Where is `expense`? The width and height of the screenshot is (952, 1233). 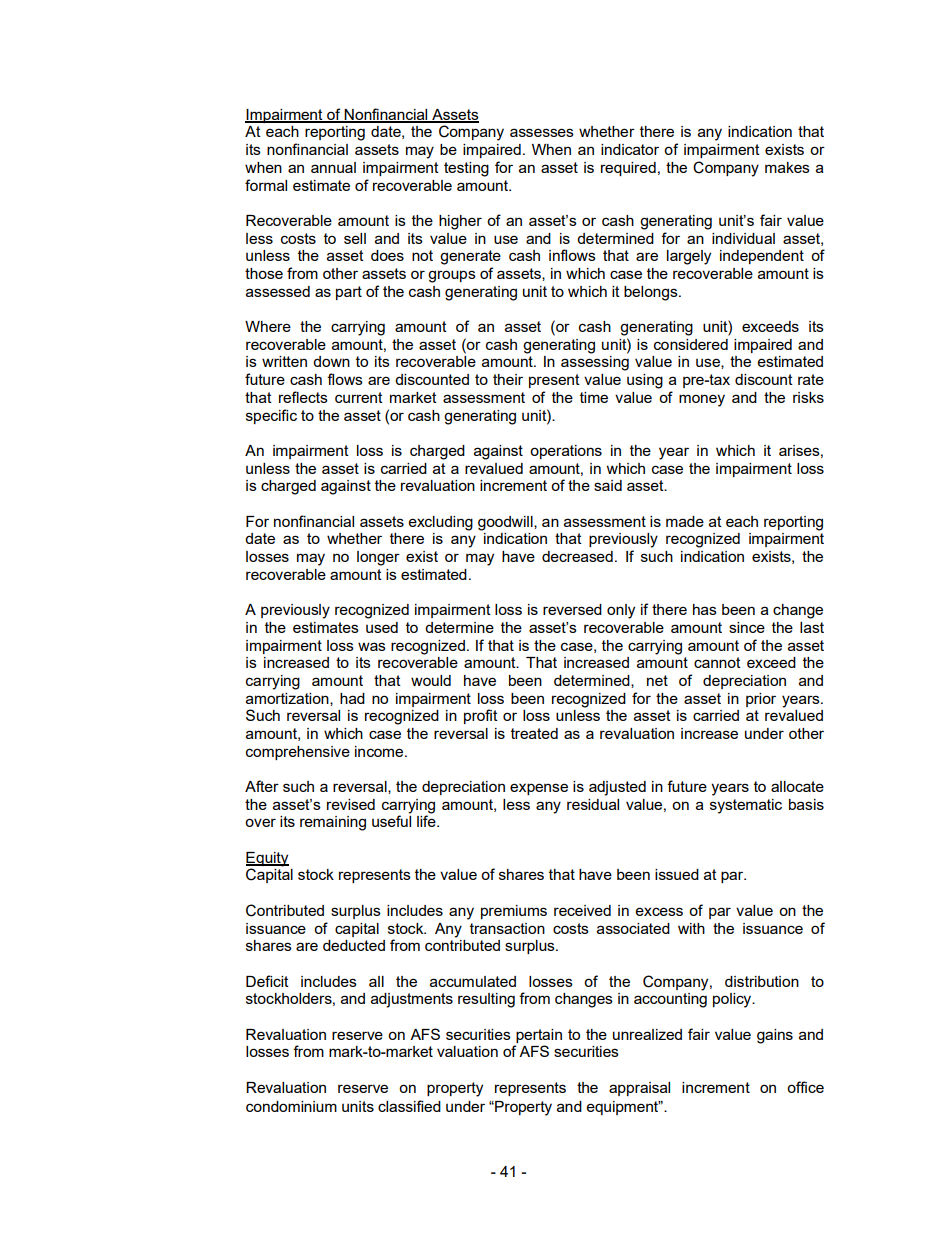
expense is located at coordinates (539, 789).
